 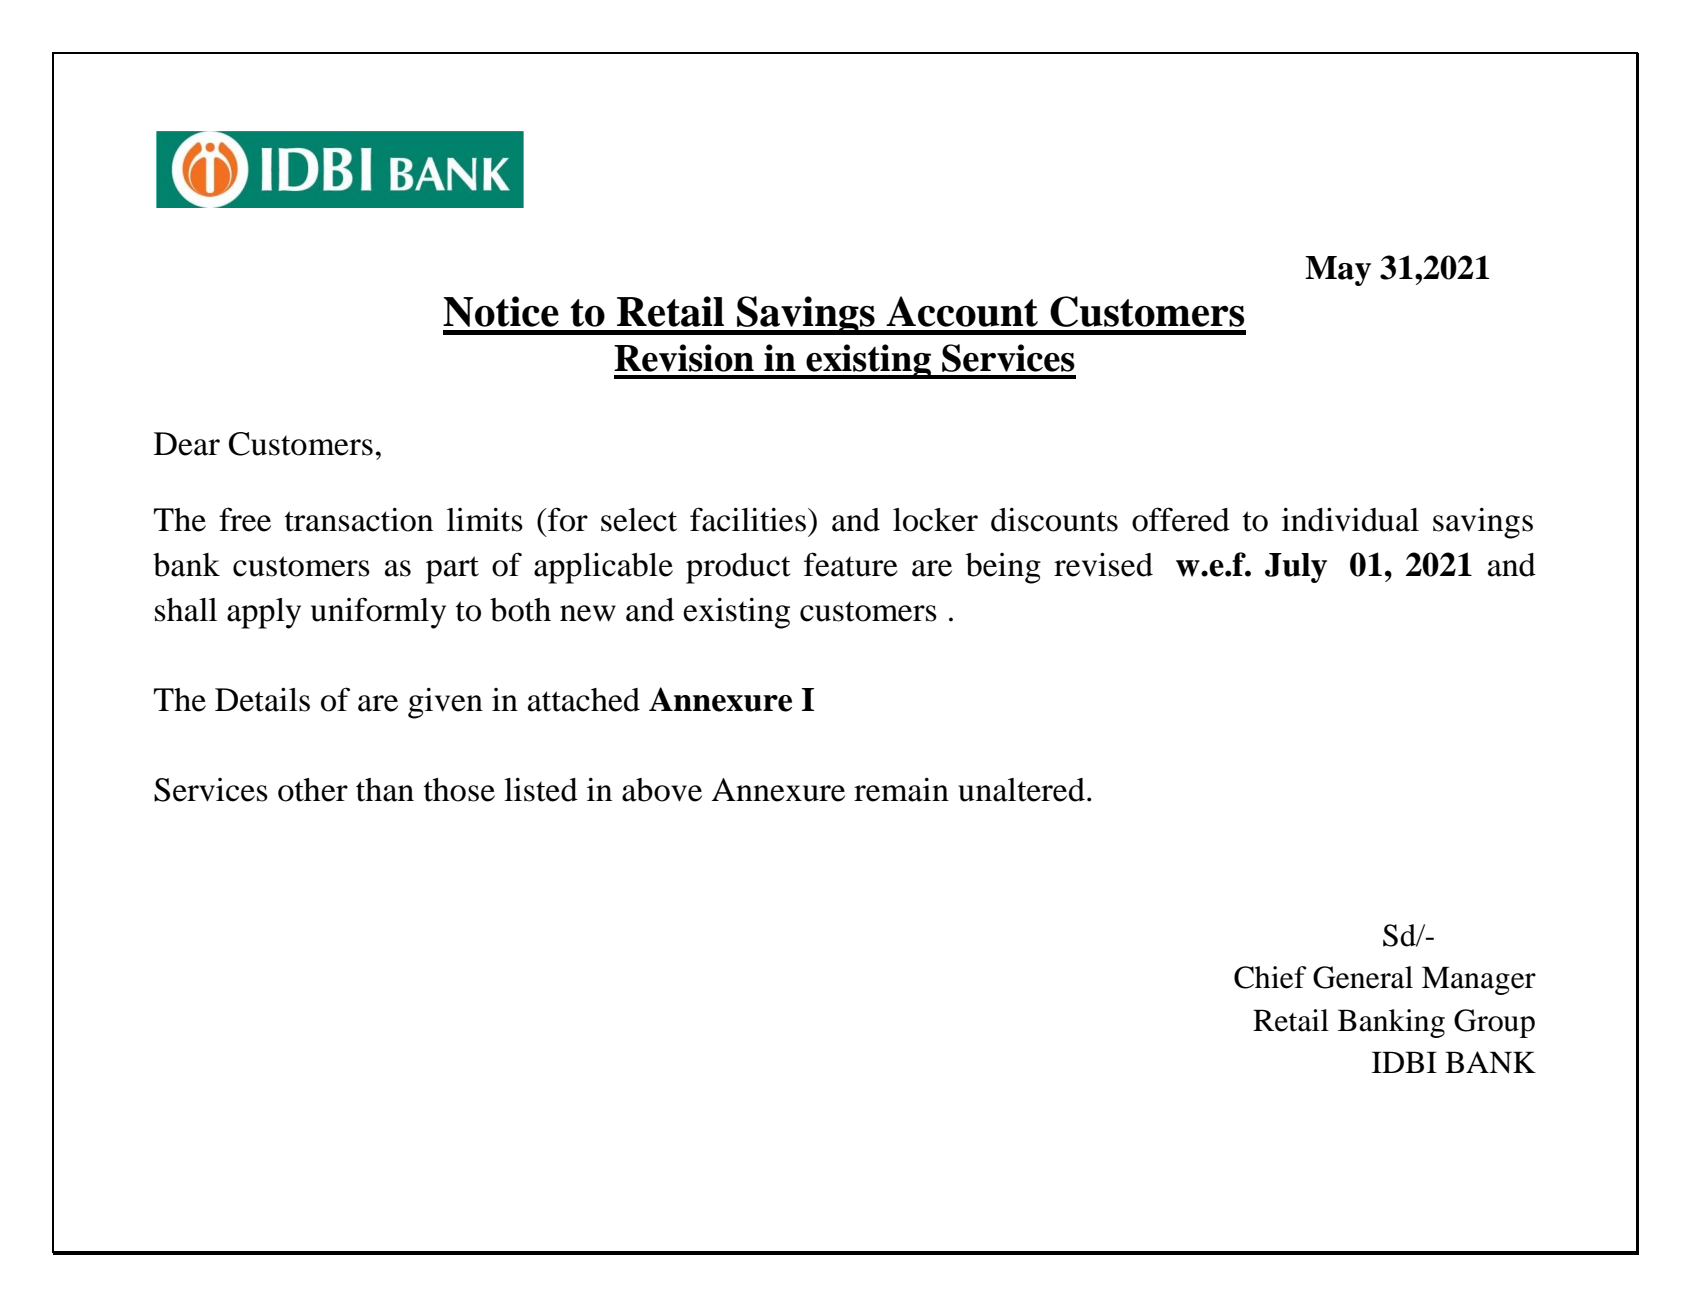 What do you see at coordinates (962, 311) in the page?
I see `Account` at bounding box center [962, 311].
